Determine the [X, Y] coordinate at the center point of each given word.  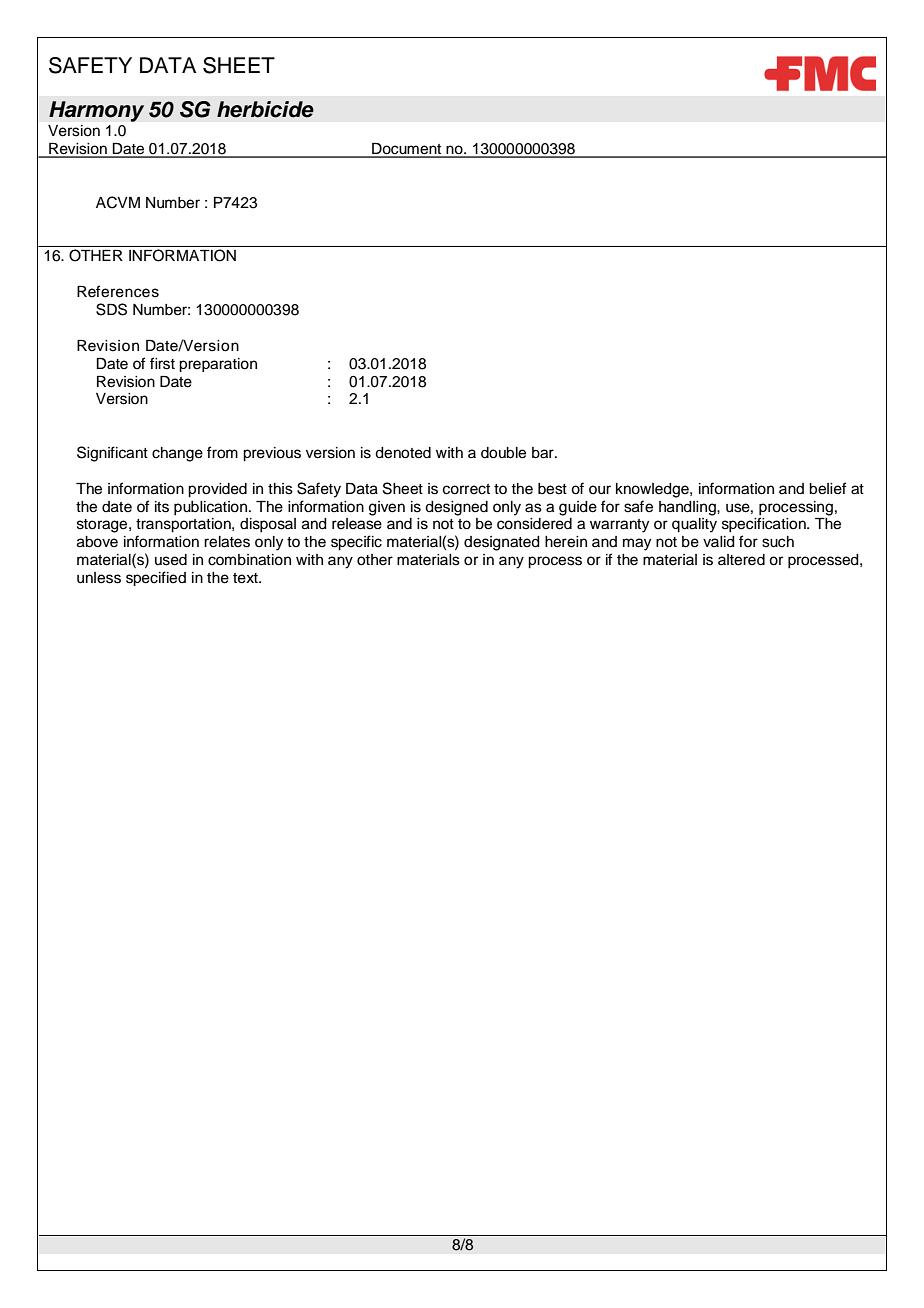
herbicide [265, 109]
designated [502, 543]
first [162, 363]
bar [544, 453]
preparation [218, 365]
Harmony [96, 111]
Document [407, 150]
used [171, 560]
